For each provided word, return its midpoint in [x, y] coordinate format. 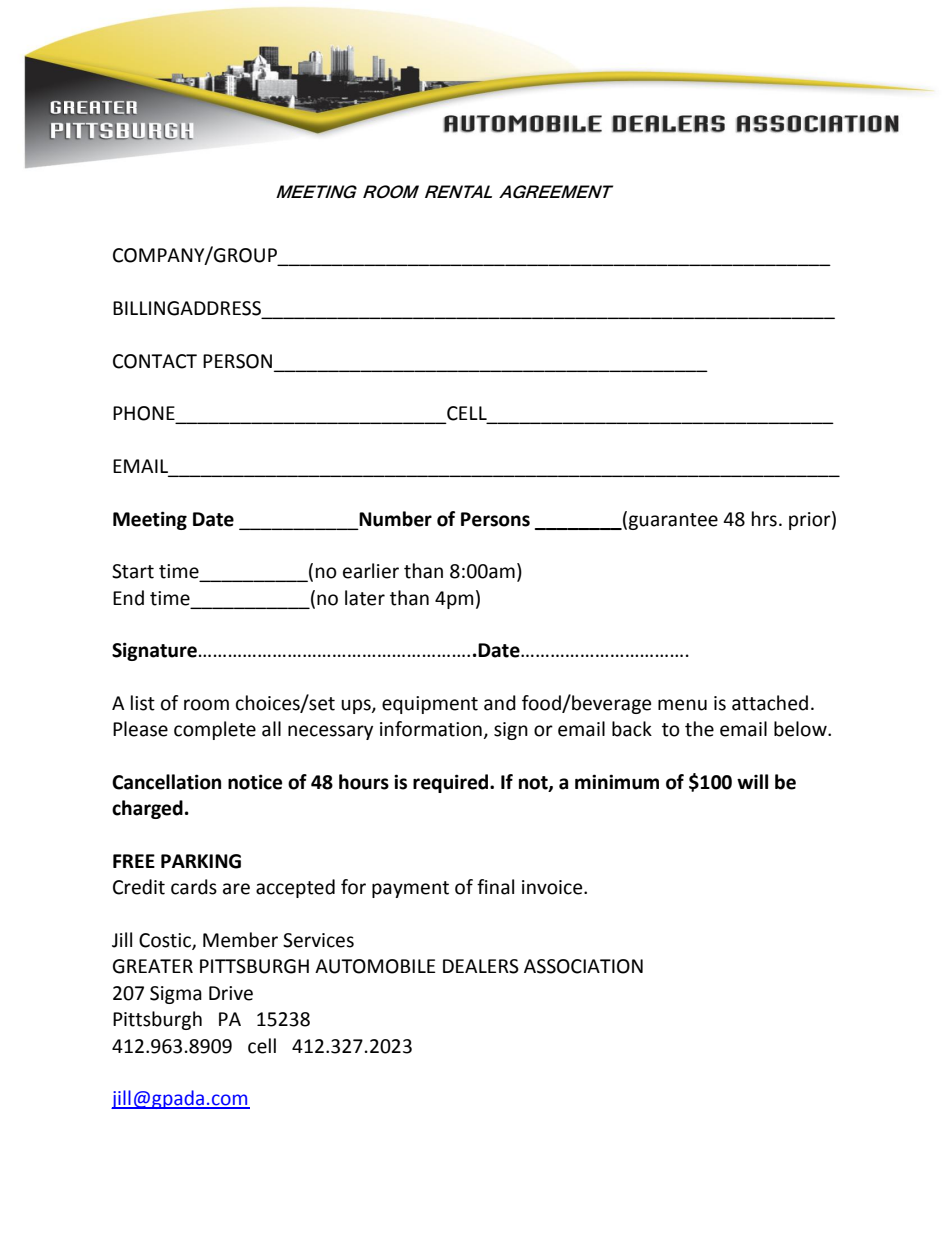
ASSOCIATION [583, 966]
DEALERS [481, 966]
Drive [231, 993]
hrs [764, 519]
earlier [371, 571]
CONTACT [155, 361]
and [500, 703]
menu [682, 705]
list [143, 703]
